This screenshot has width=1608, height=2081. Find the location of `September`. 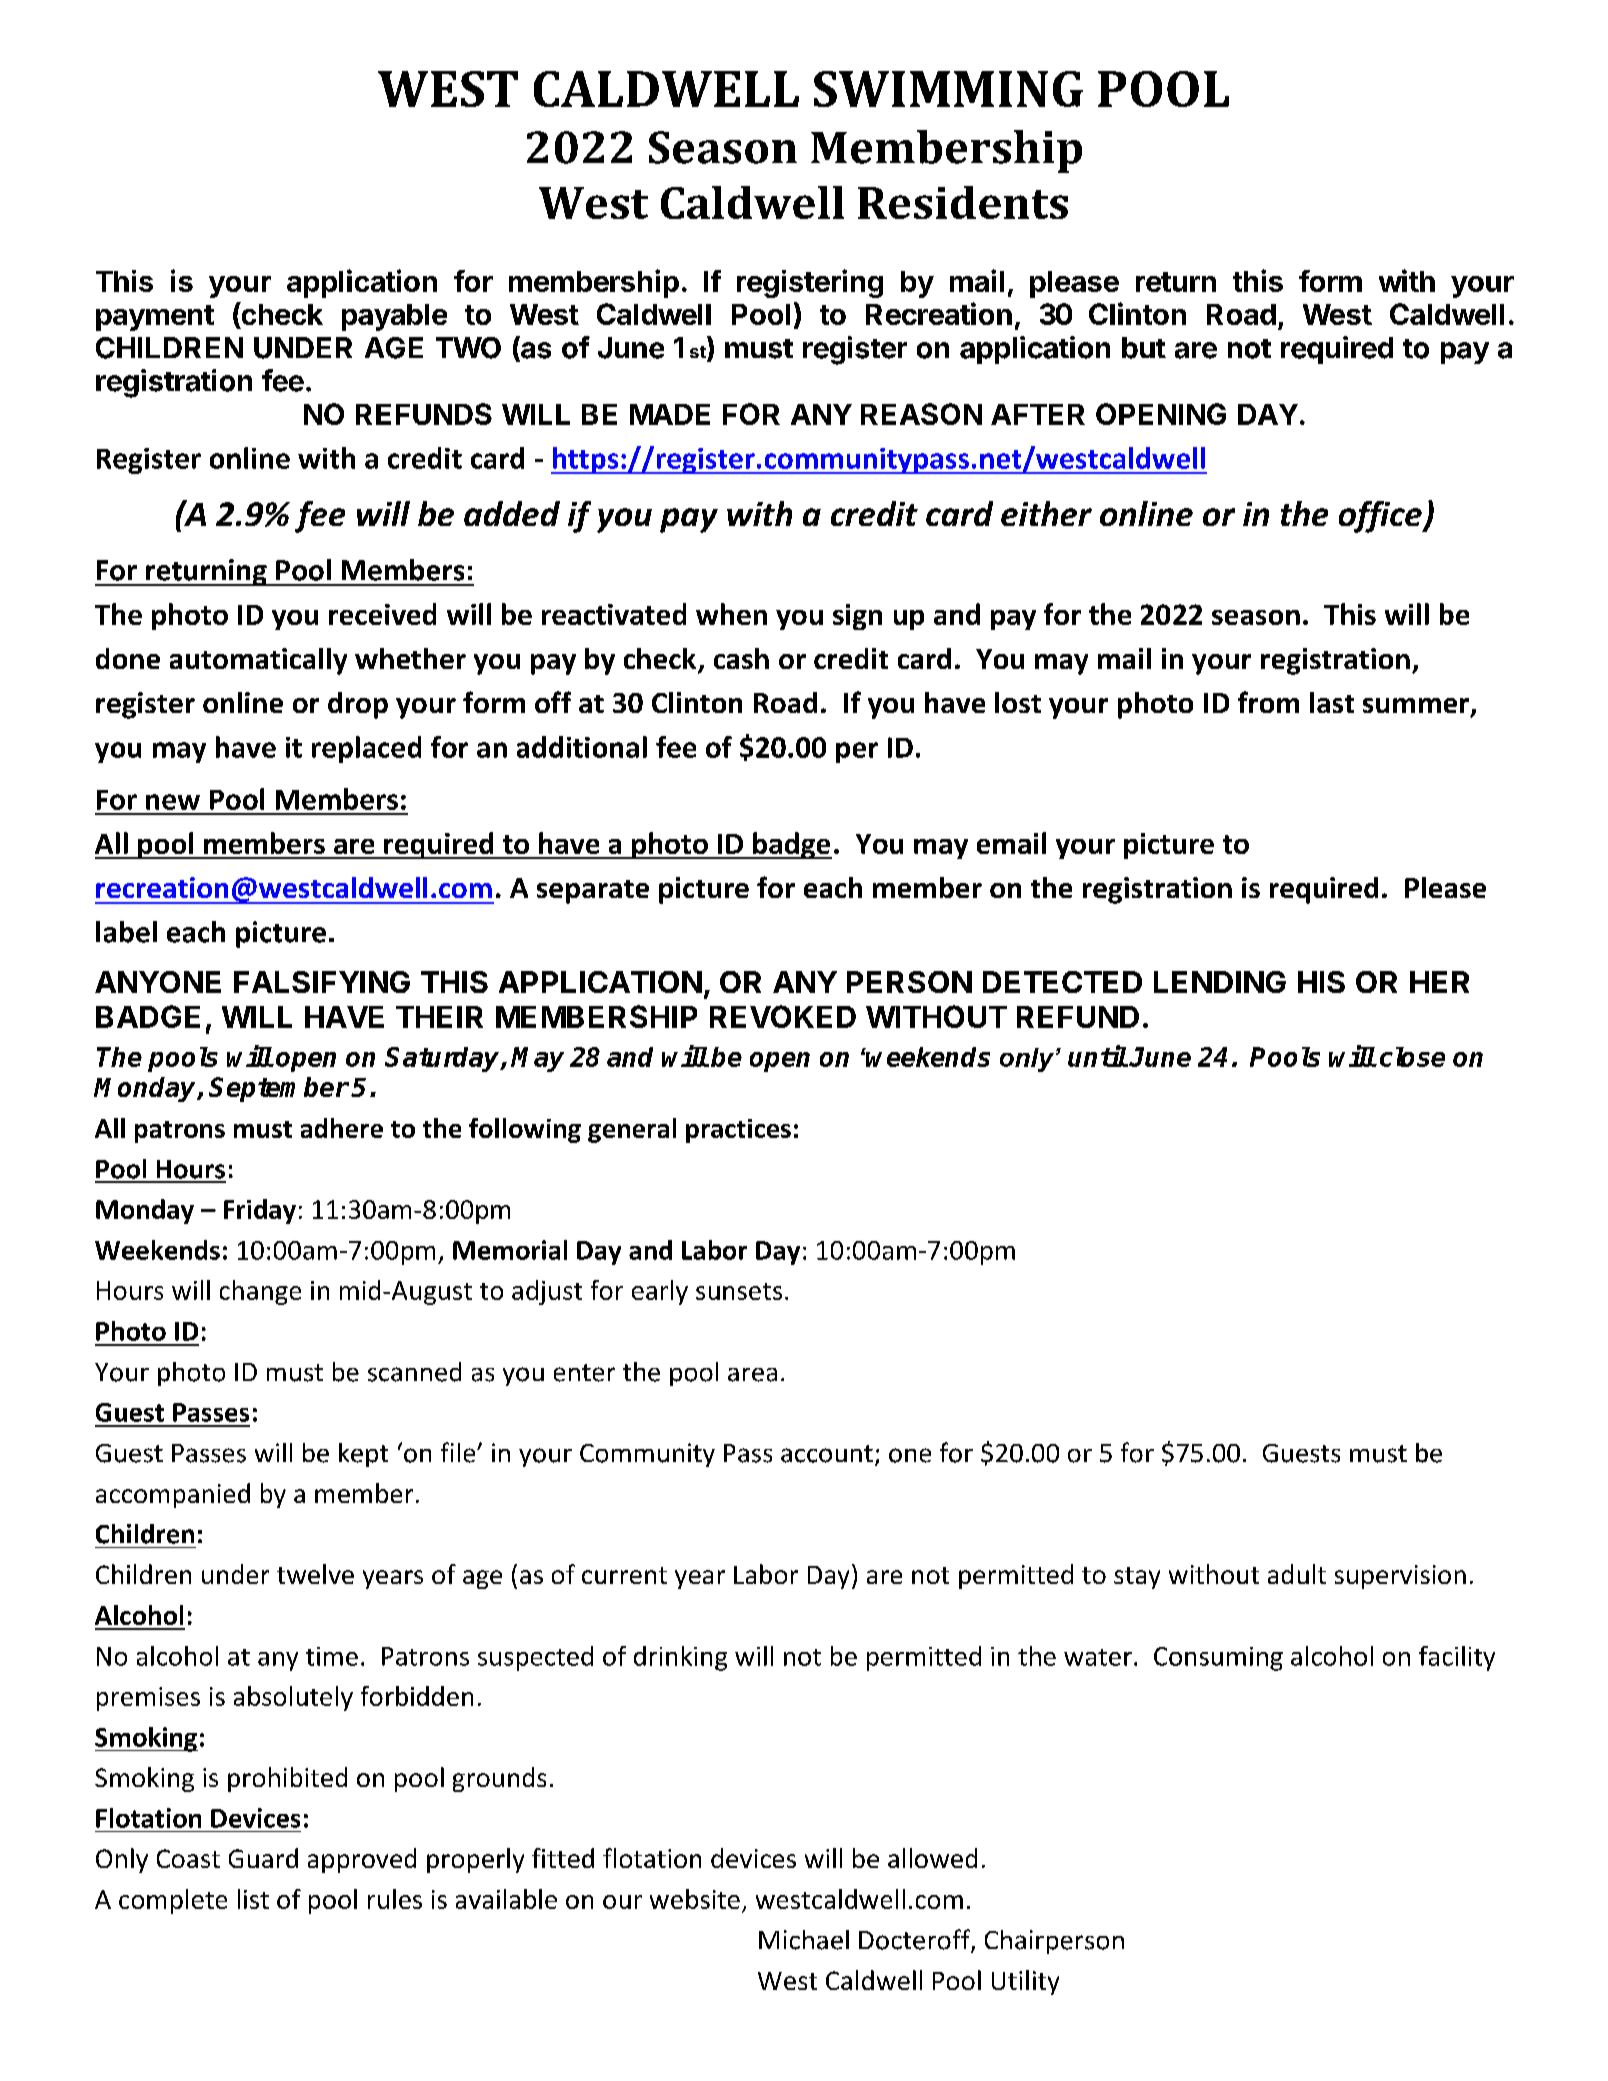

September is located at coordinates (279, 1089).
